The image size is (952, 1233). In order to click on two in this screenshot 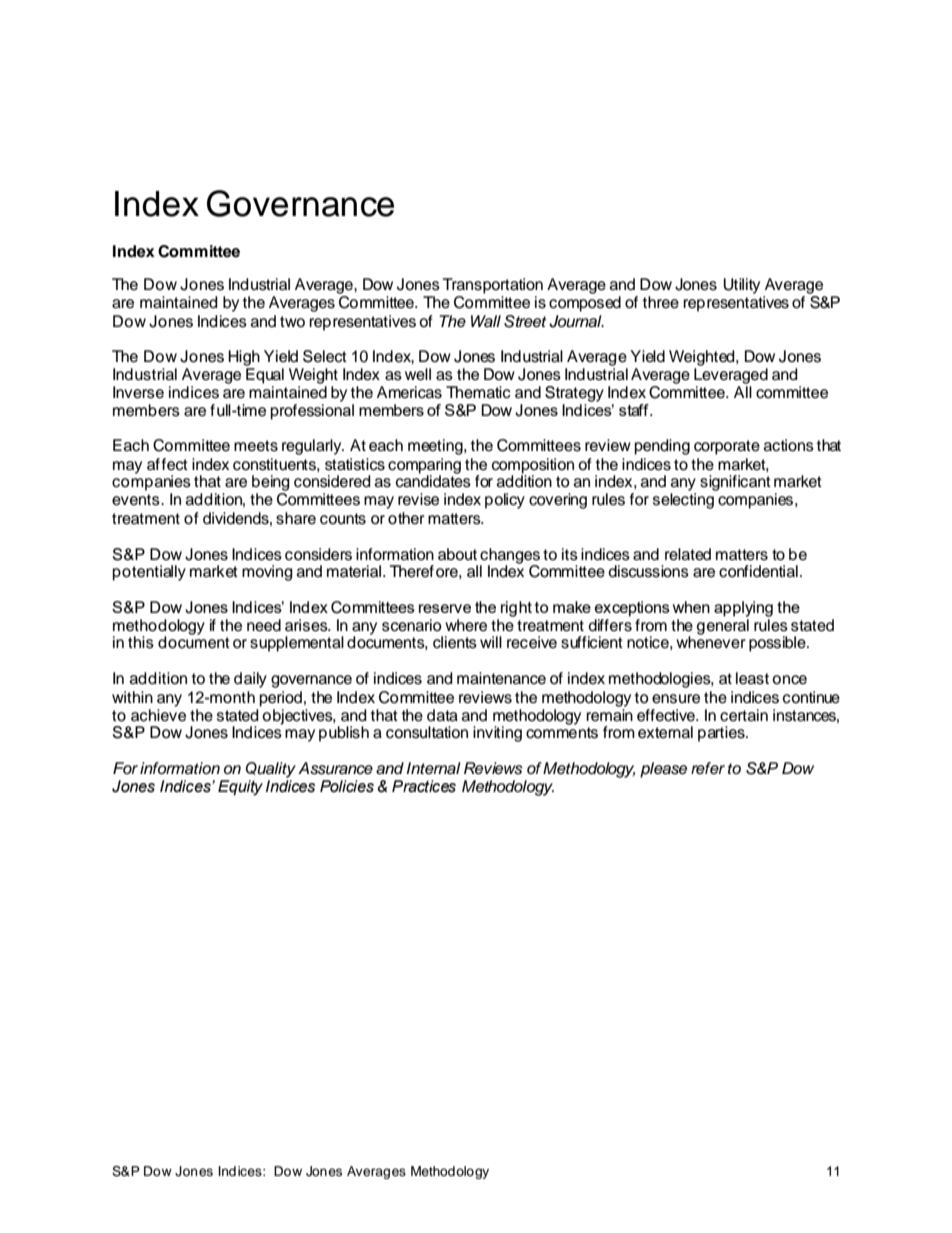, I will do `click(292, 322)`.
